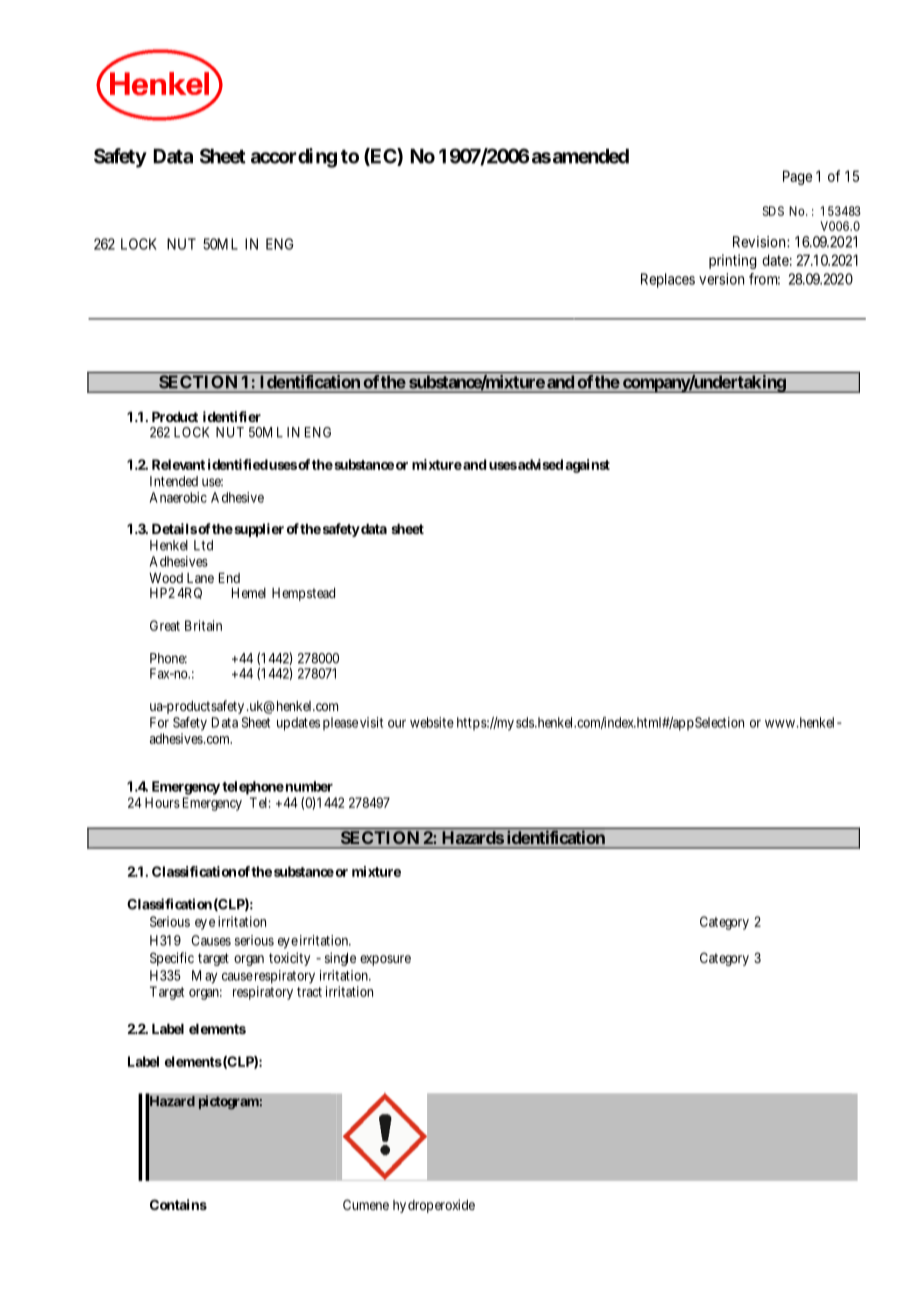  I want to click on against, so click(587, 466).
